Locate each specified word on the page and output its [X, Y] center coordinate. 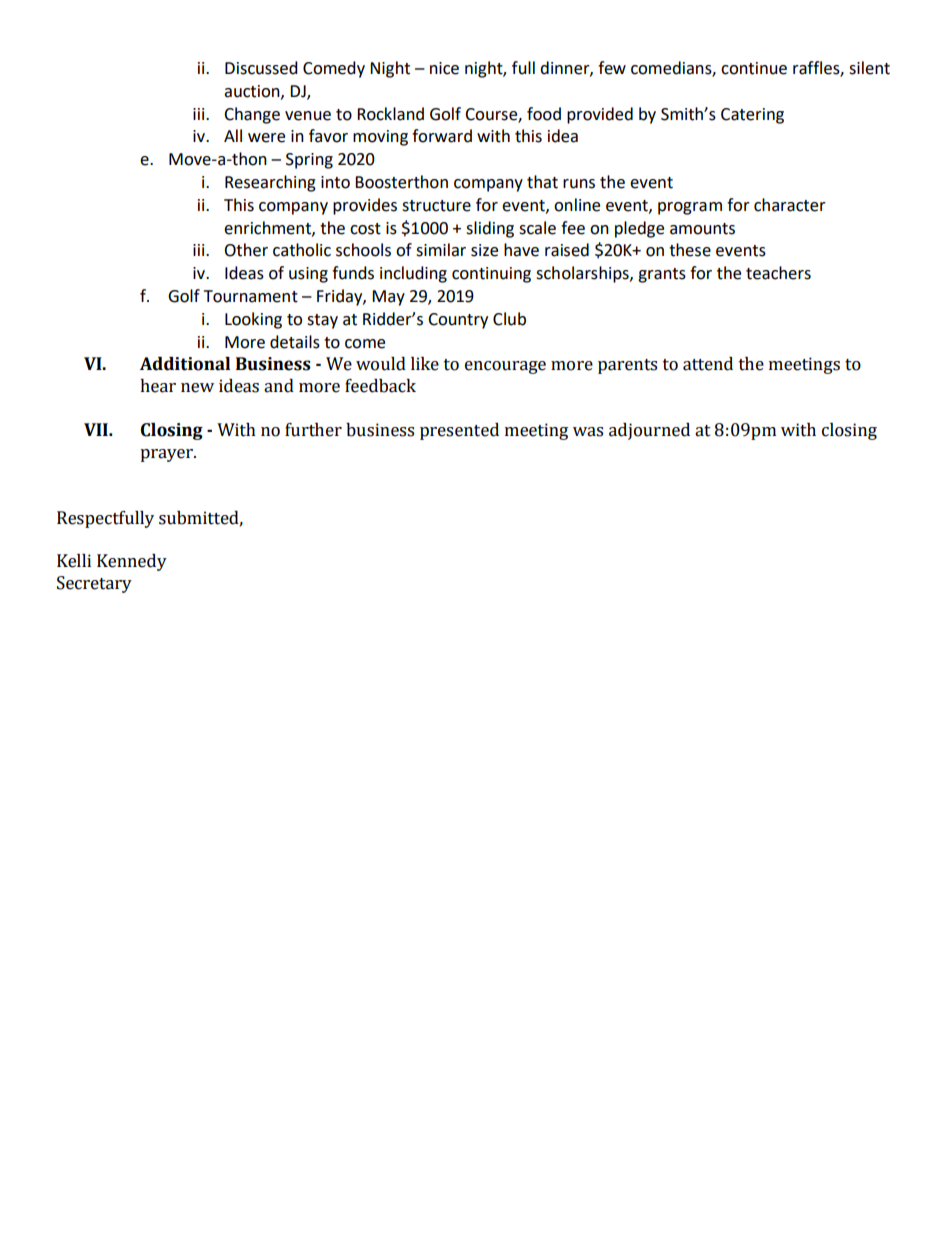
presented [459, 431]
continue [754, 68]
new [197, 388]
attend [708, 364]
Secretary [94, 584]
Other [246, 250]
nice [444, 68]
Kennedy [132, 562]
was [588, 432]
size [484, 250]
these [690, 250]
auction [253, 92]
